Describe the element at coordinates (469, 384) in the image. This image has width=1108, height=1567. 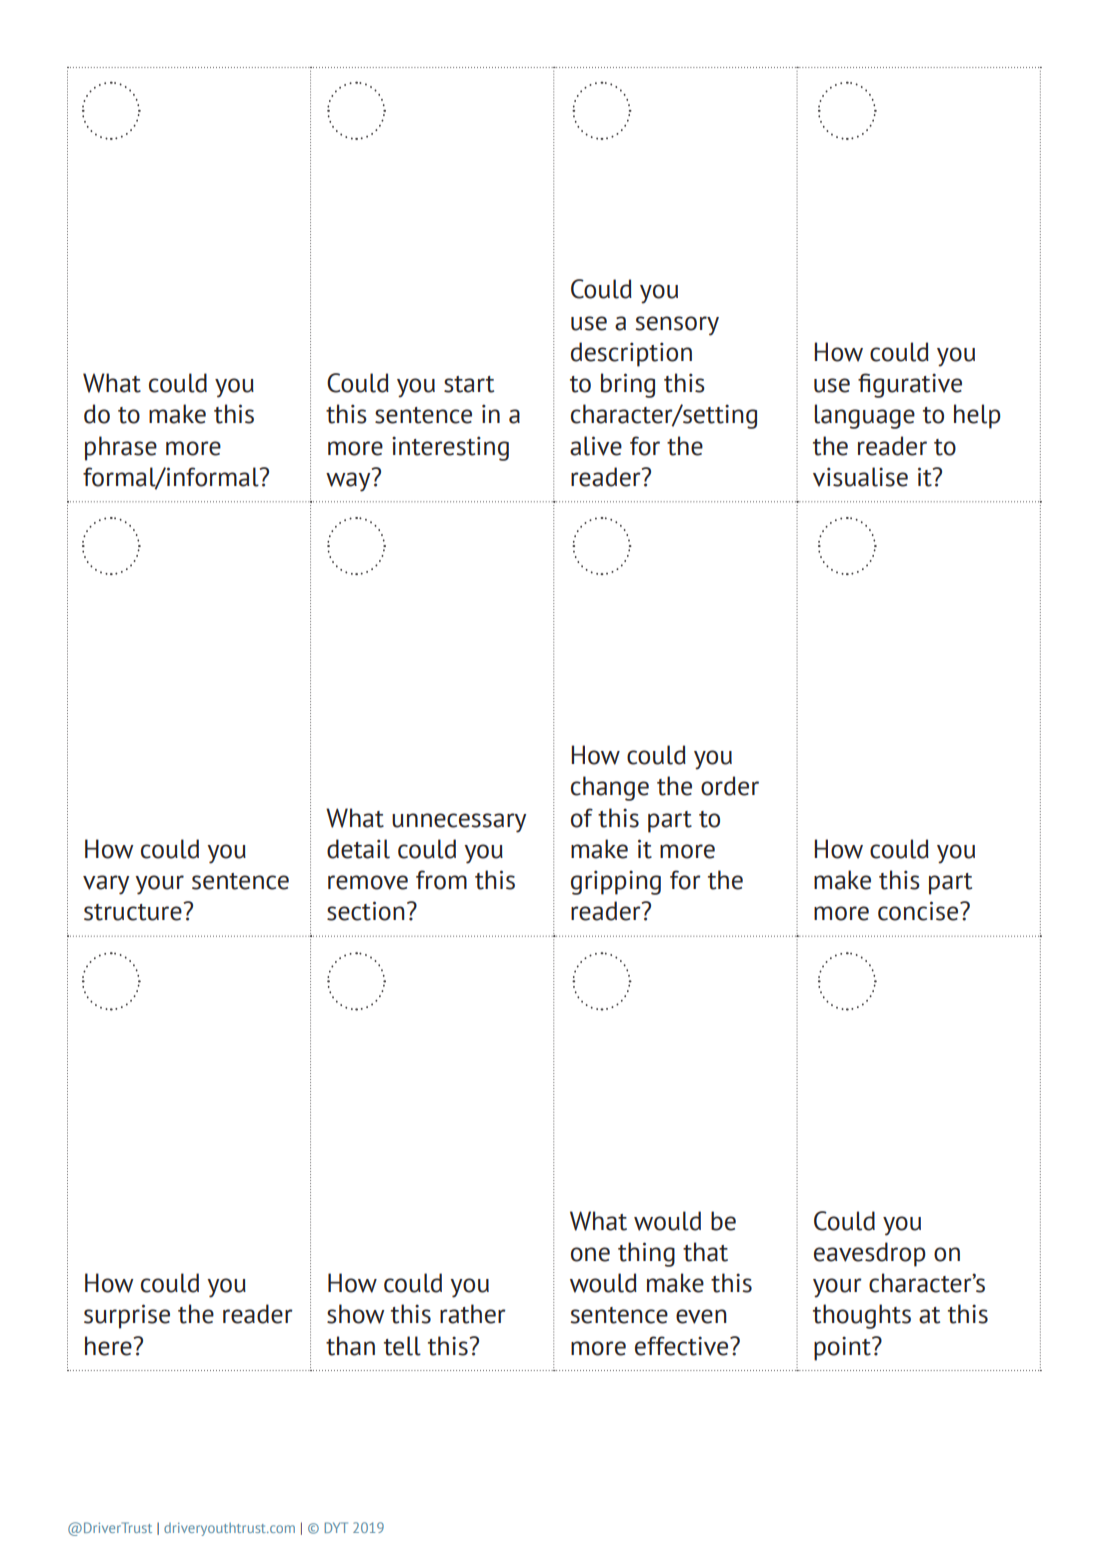
I see `start` at that location.
